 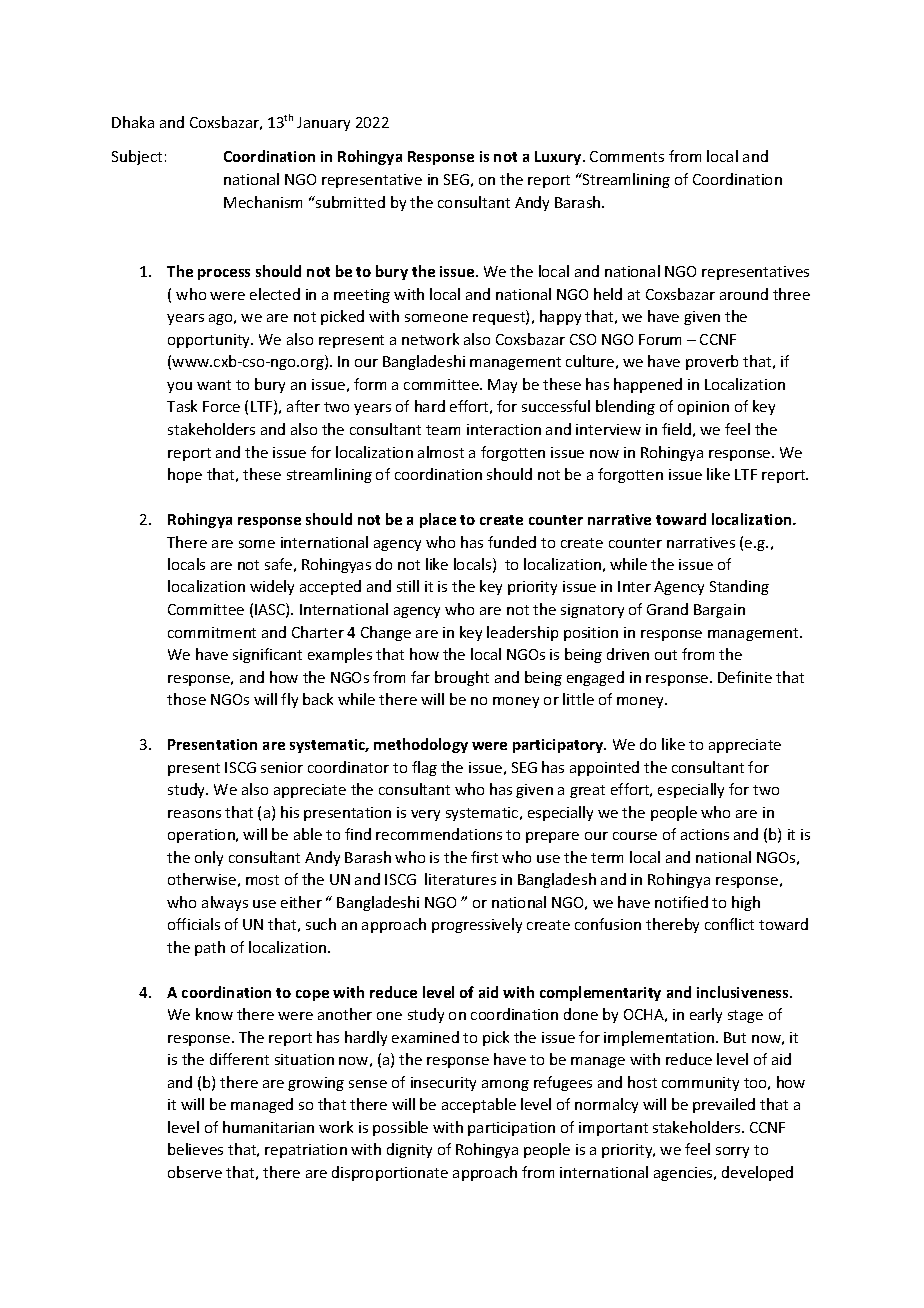 What do you see at coordinates (137, 157) in the document?
I see `Subject` at bounding box center [137, 157].
